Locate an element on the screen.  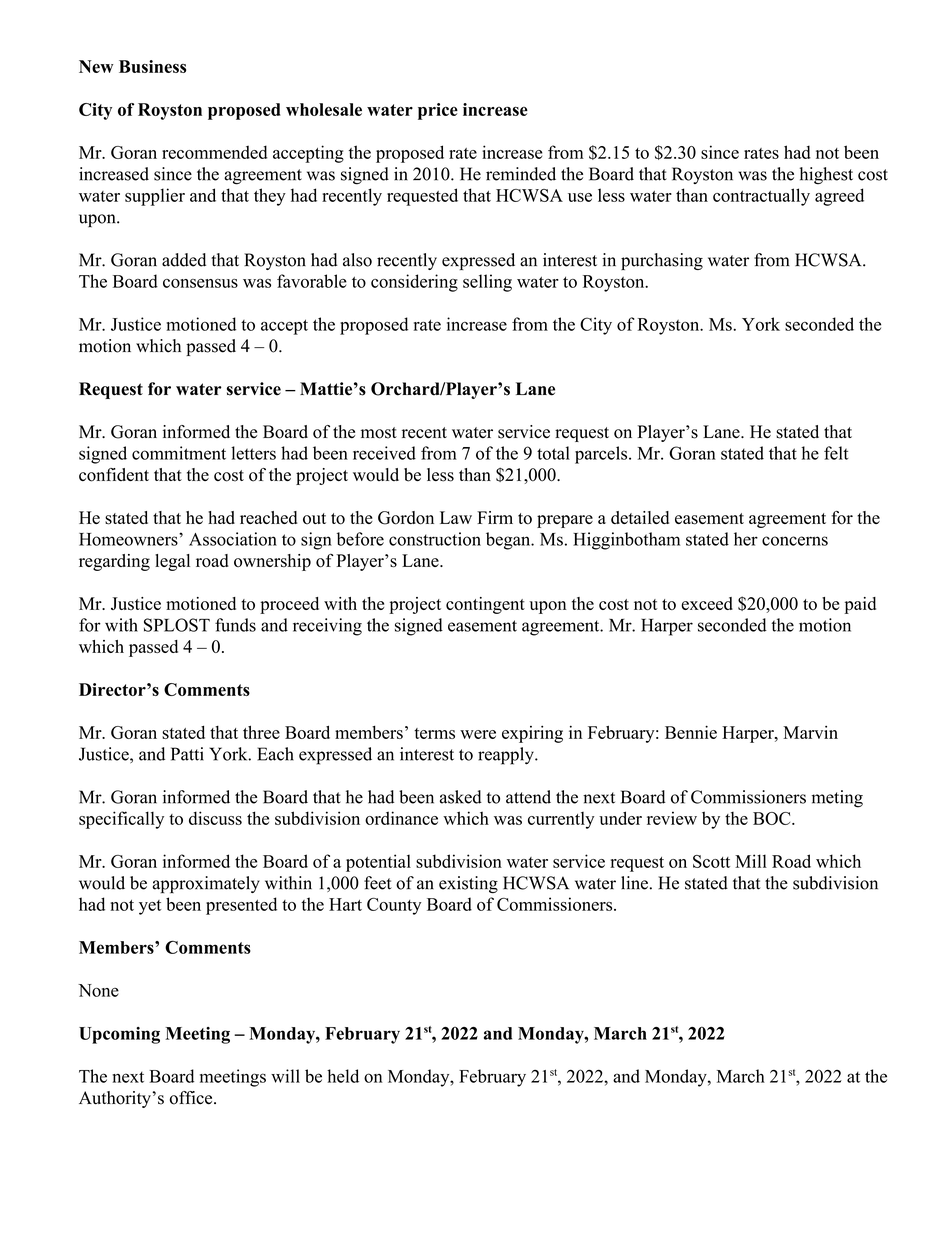
Business is located at coordinates (152, 66).
